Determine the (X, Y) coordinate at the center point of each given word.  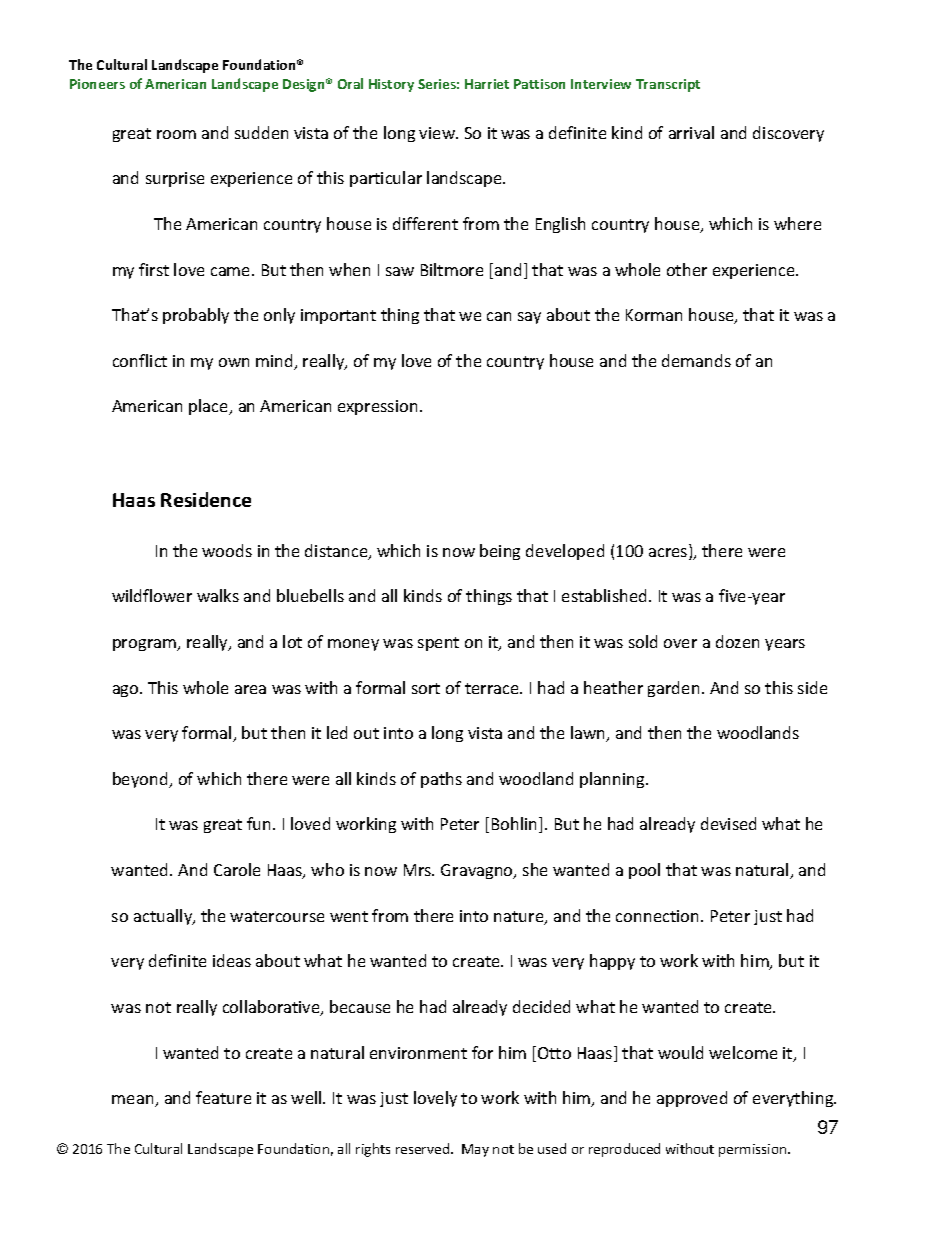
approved (692, 1099)
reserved (424, 1148)
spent (438, 644)
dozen (737, 641)
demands (696, 360)
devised (728, 823)
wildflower (152, 595)
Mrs (419, 870)
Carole (237, 869)
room (176, 134)
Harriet (487, 84)
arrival (691, 132)
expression (377, 407)
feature (223, 1097)
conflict (140, 360)
